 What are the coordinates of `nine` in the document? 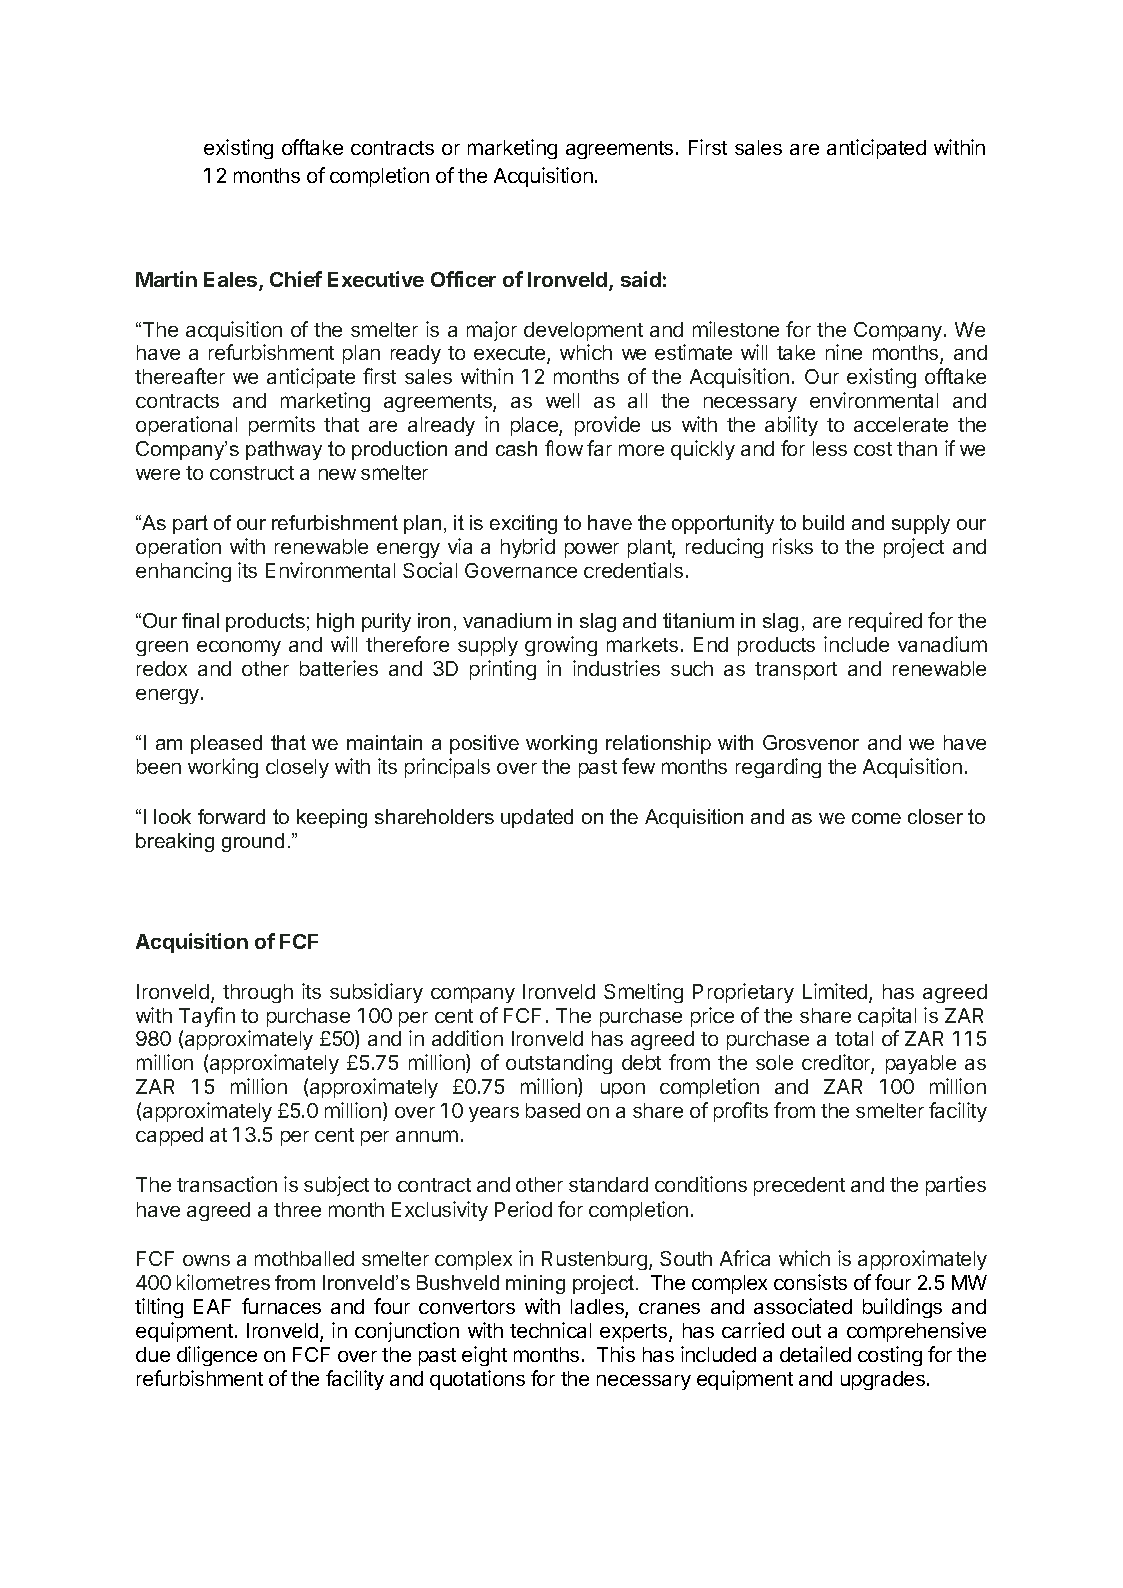 It's located at (844, 352).
